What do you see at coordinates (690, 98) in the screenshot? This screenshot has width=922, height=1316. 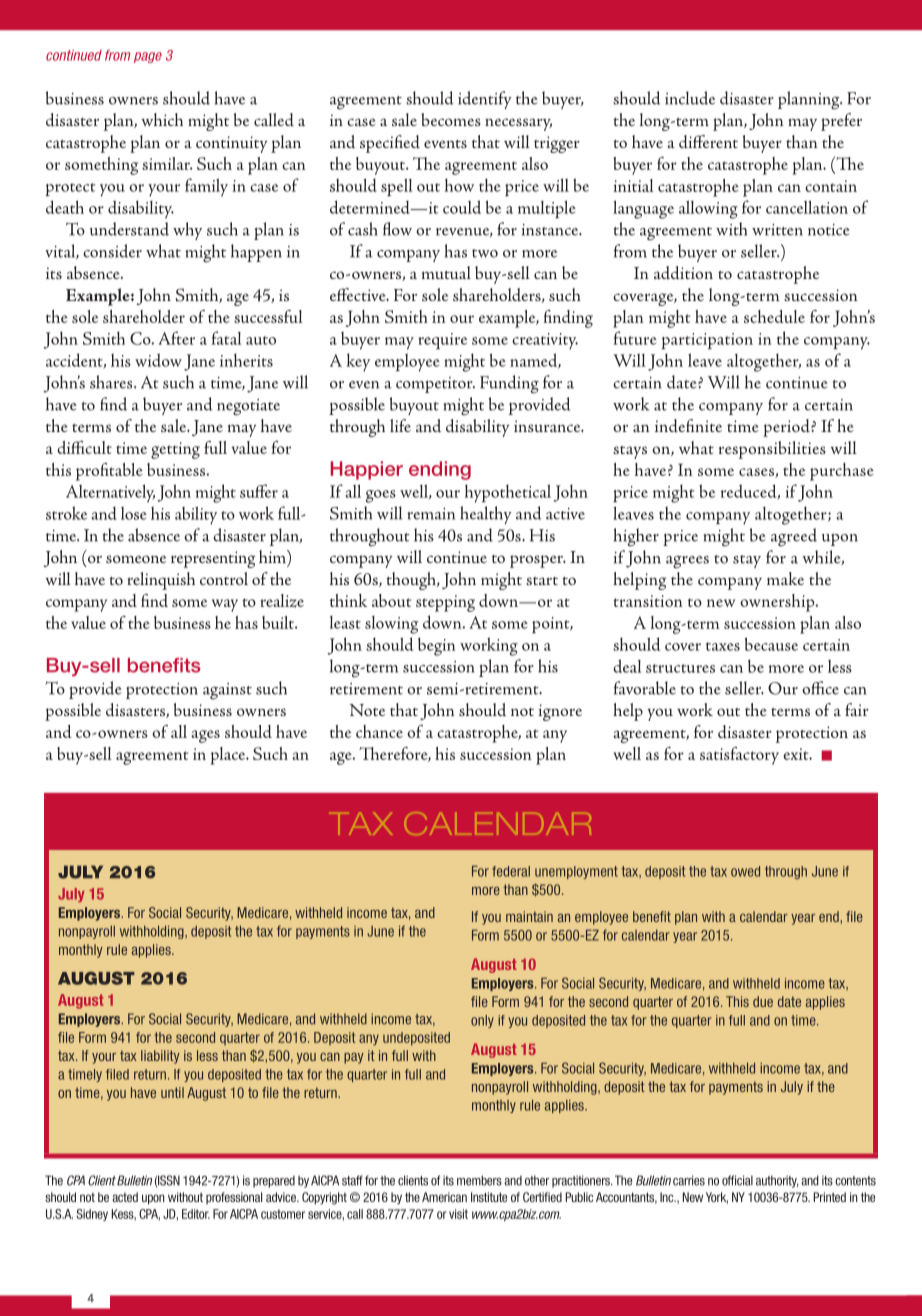 I see `include` at bounding box center [690, 98].
